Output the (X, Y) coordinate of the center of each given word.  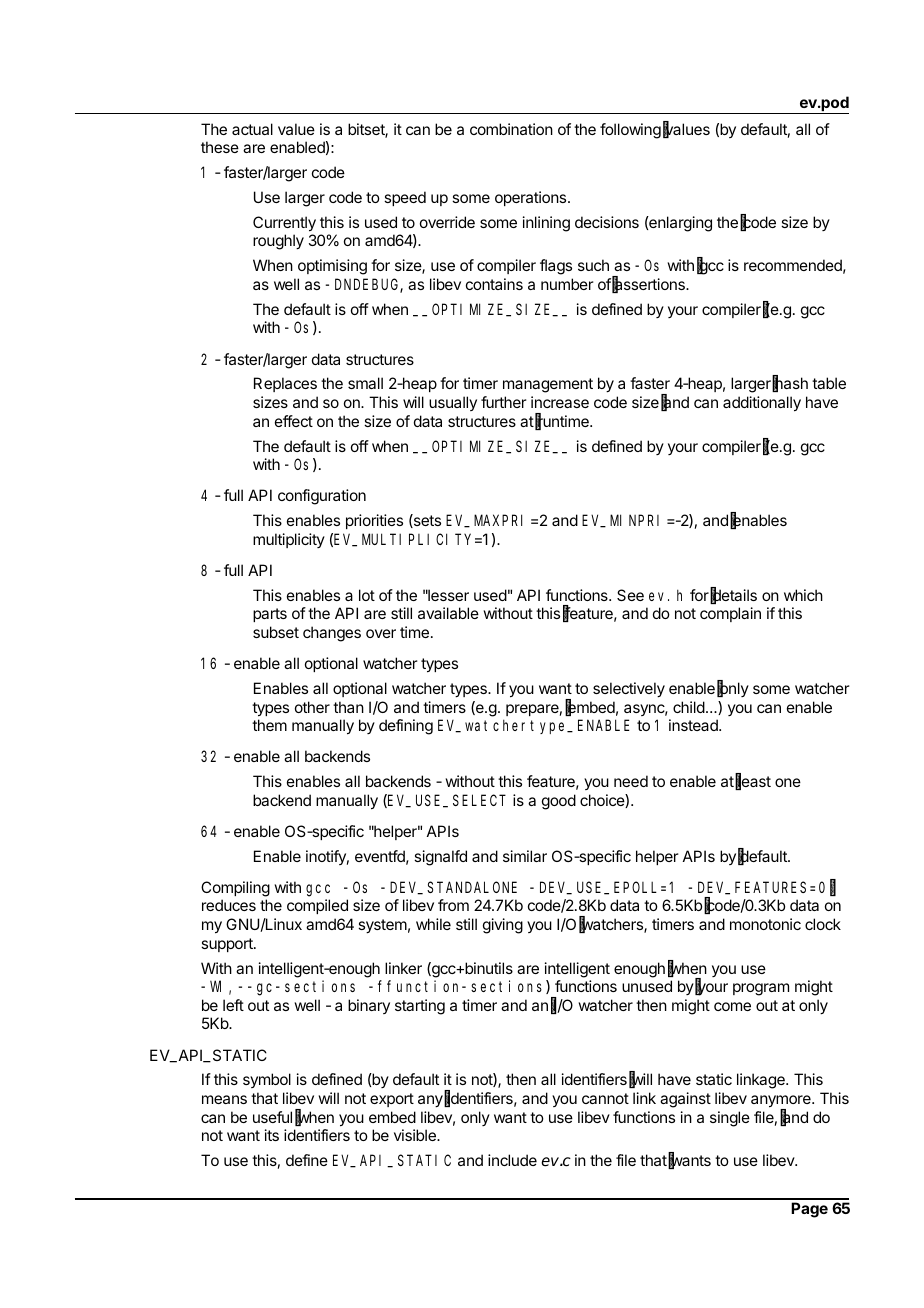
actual (252, 129)
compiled (317, 906)
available (448, 613)
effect (294, 421)
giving (503, 926)
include (512, 1160)
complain (730, 614)
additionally (762, 404)
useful (272, 1117)
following (630, 131)
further (504, 402)
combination (511, 129)
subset (276, 632)
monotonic (765, 924)
